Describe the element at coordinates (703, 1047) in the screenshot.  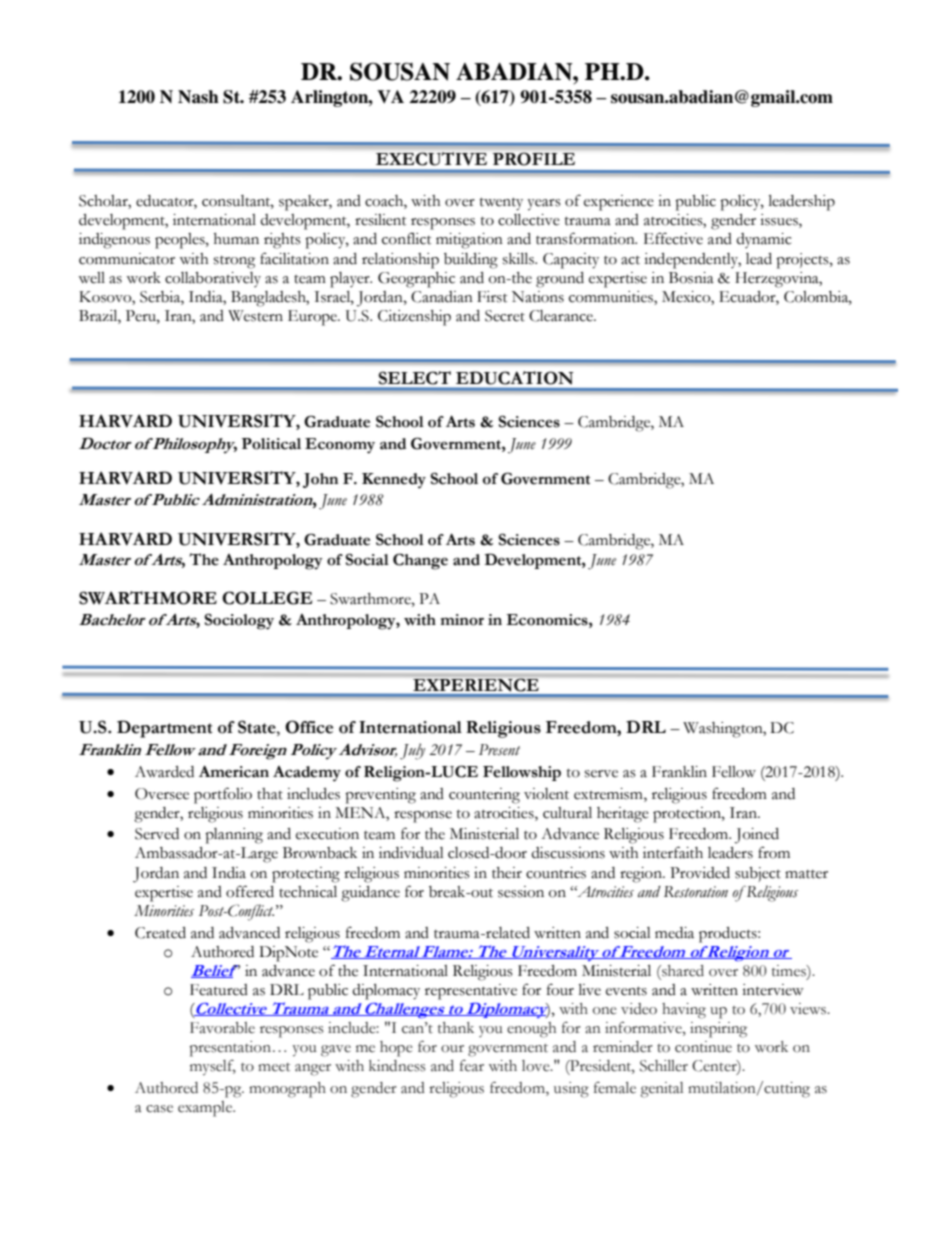
I see `continue` at that location.
